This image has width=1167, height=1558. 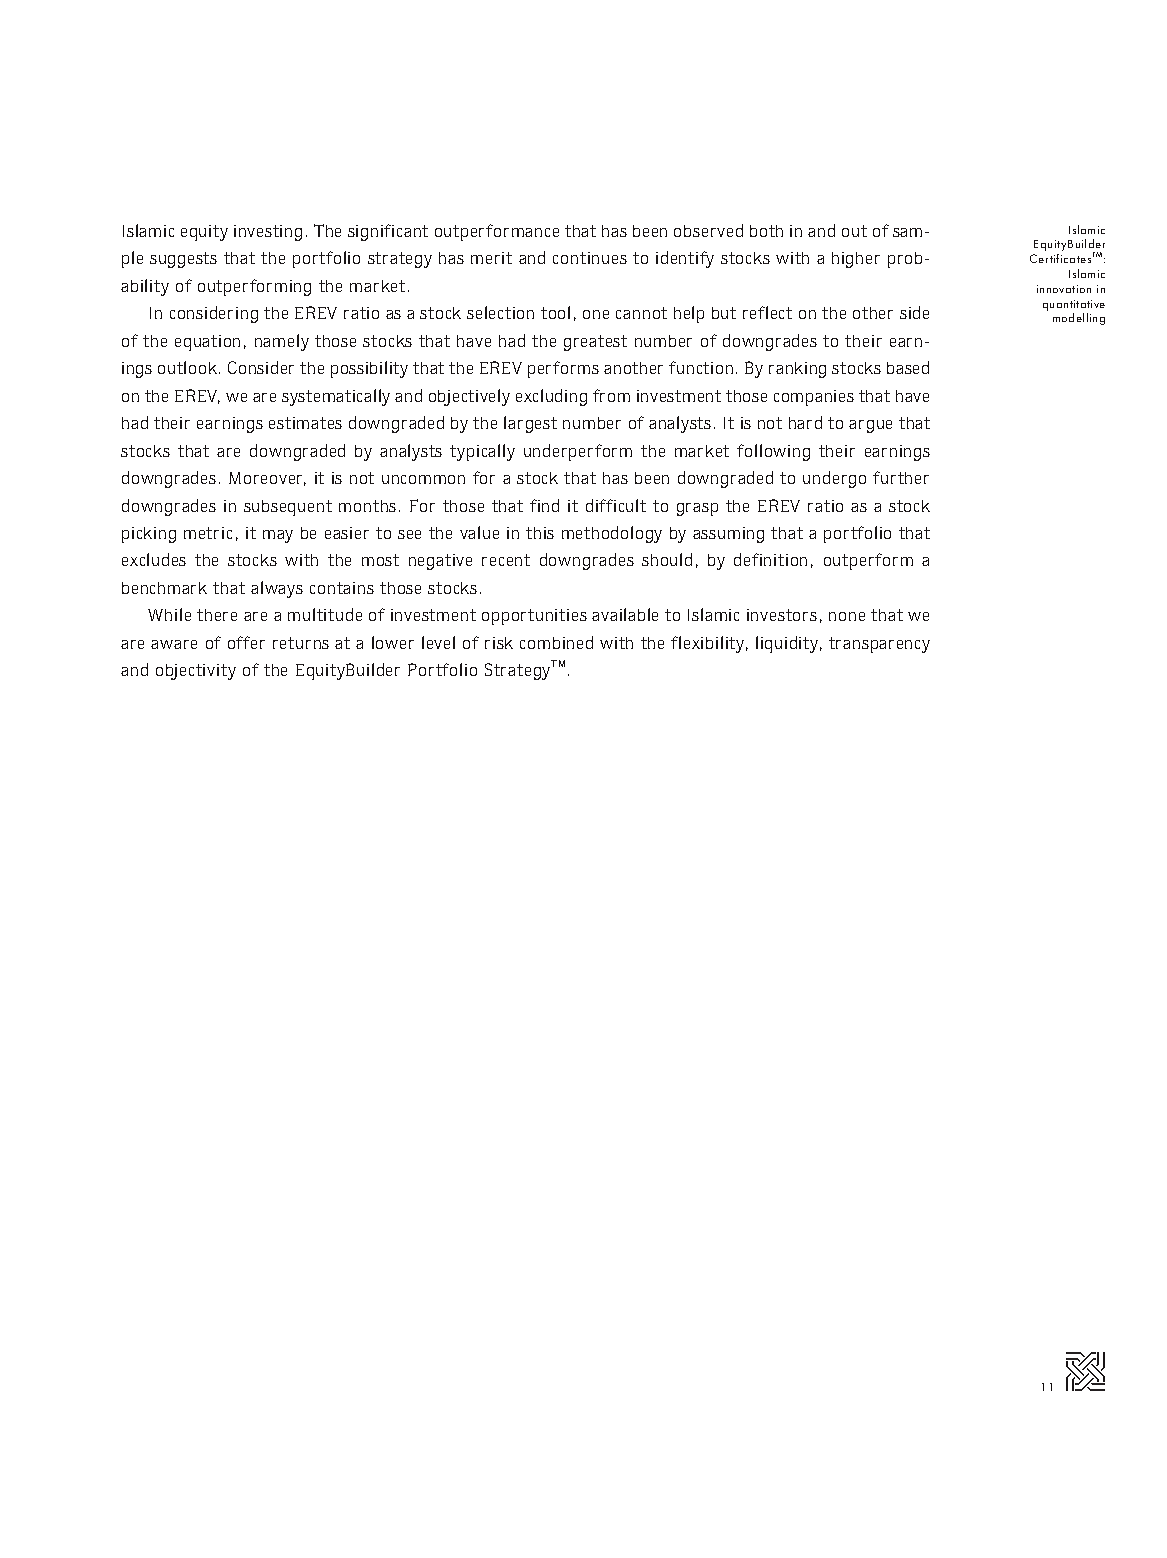 I want to click on investing, so click(x=268, y=233).
